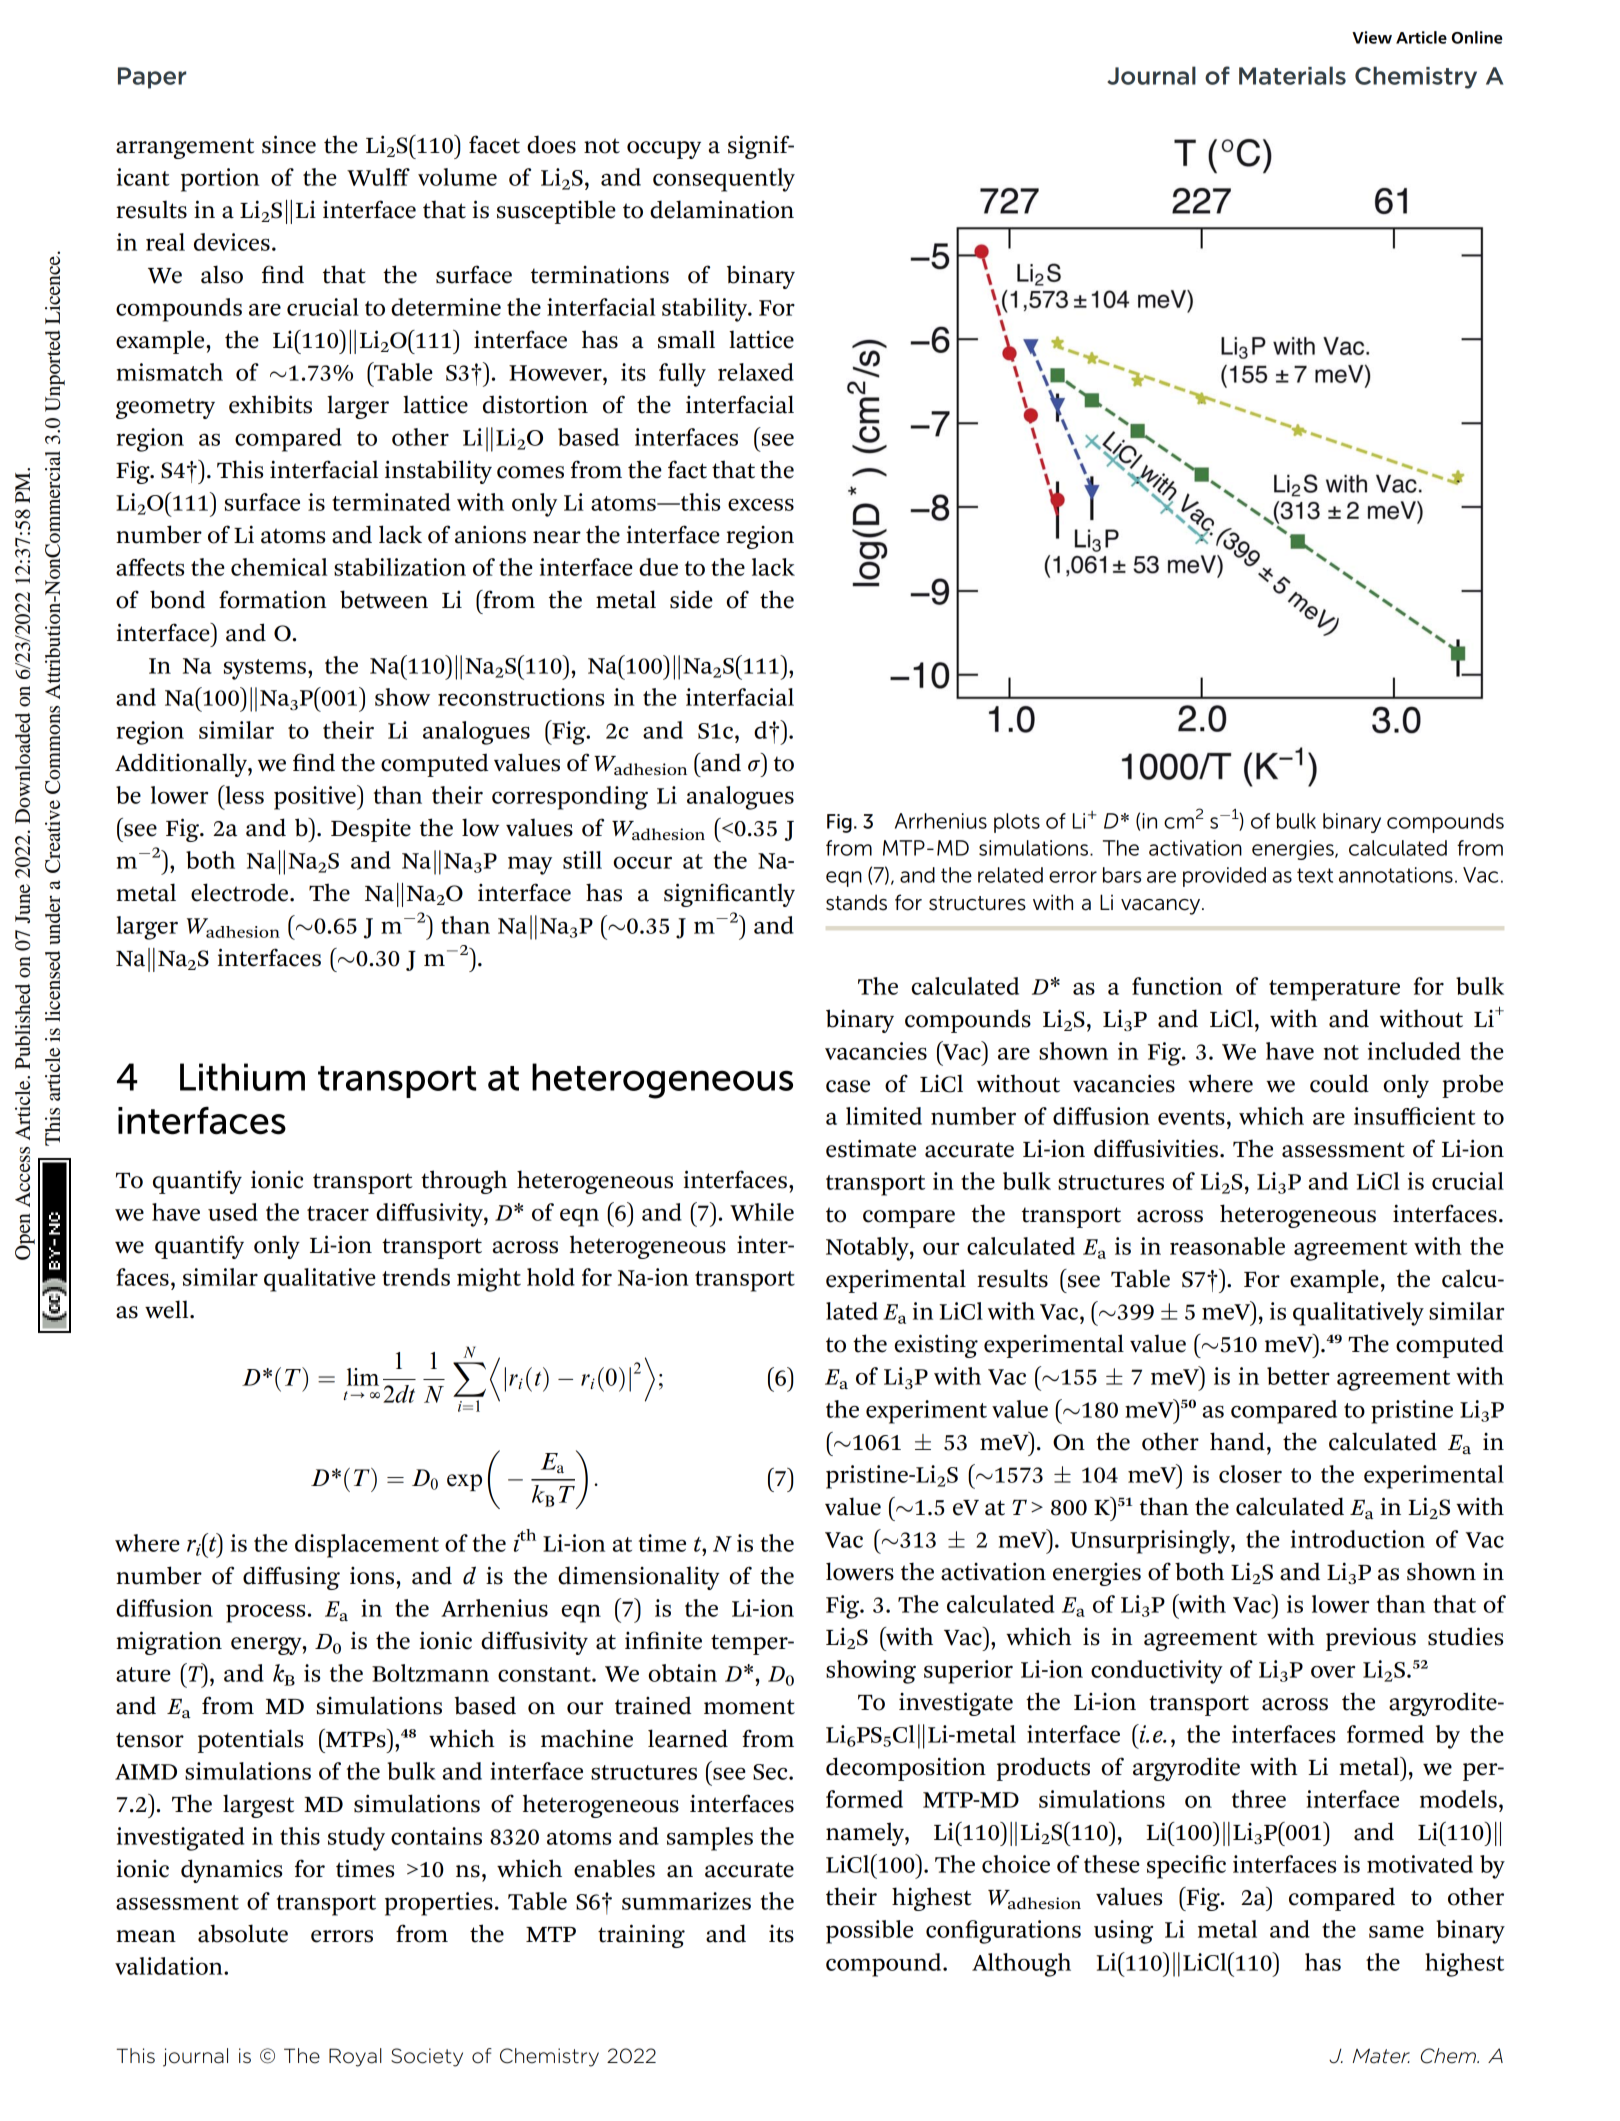  Describe the element at coordinates (869, 1932) in the image. I see `possible` at that location.
